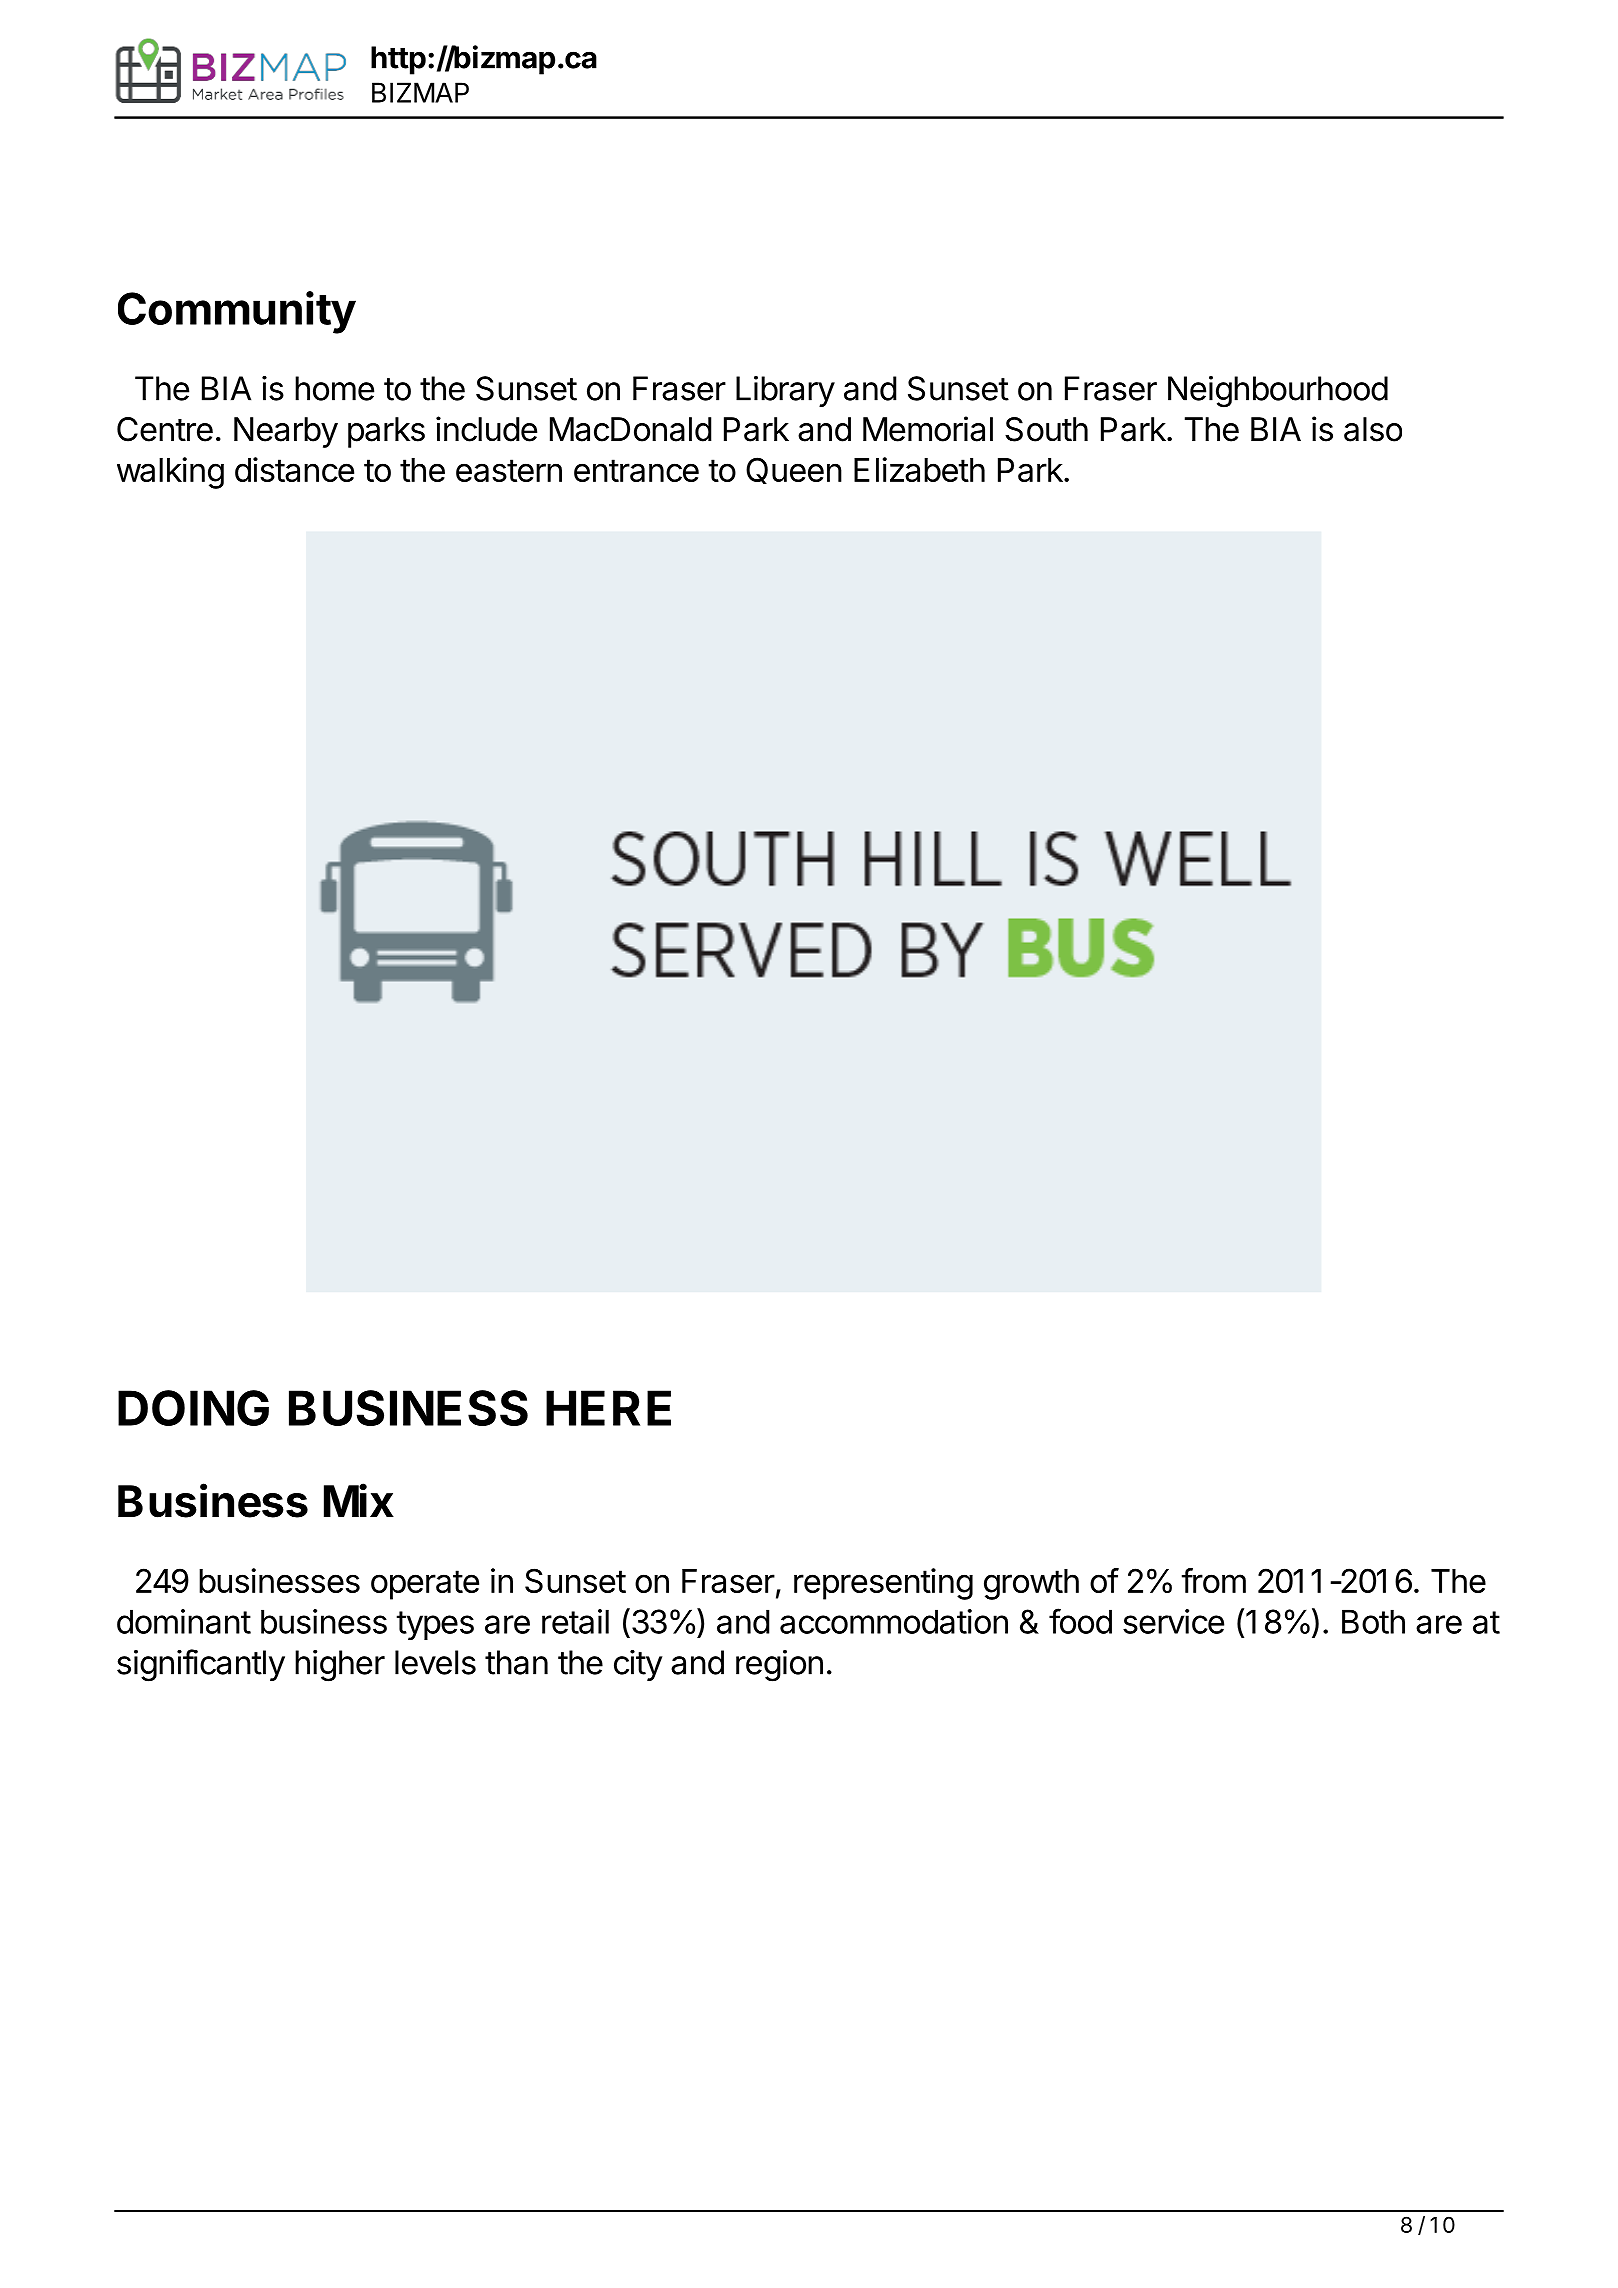 The image size is (1618, 2288). I want to click on home, so click(334, 388).
